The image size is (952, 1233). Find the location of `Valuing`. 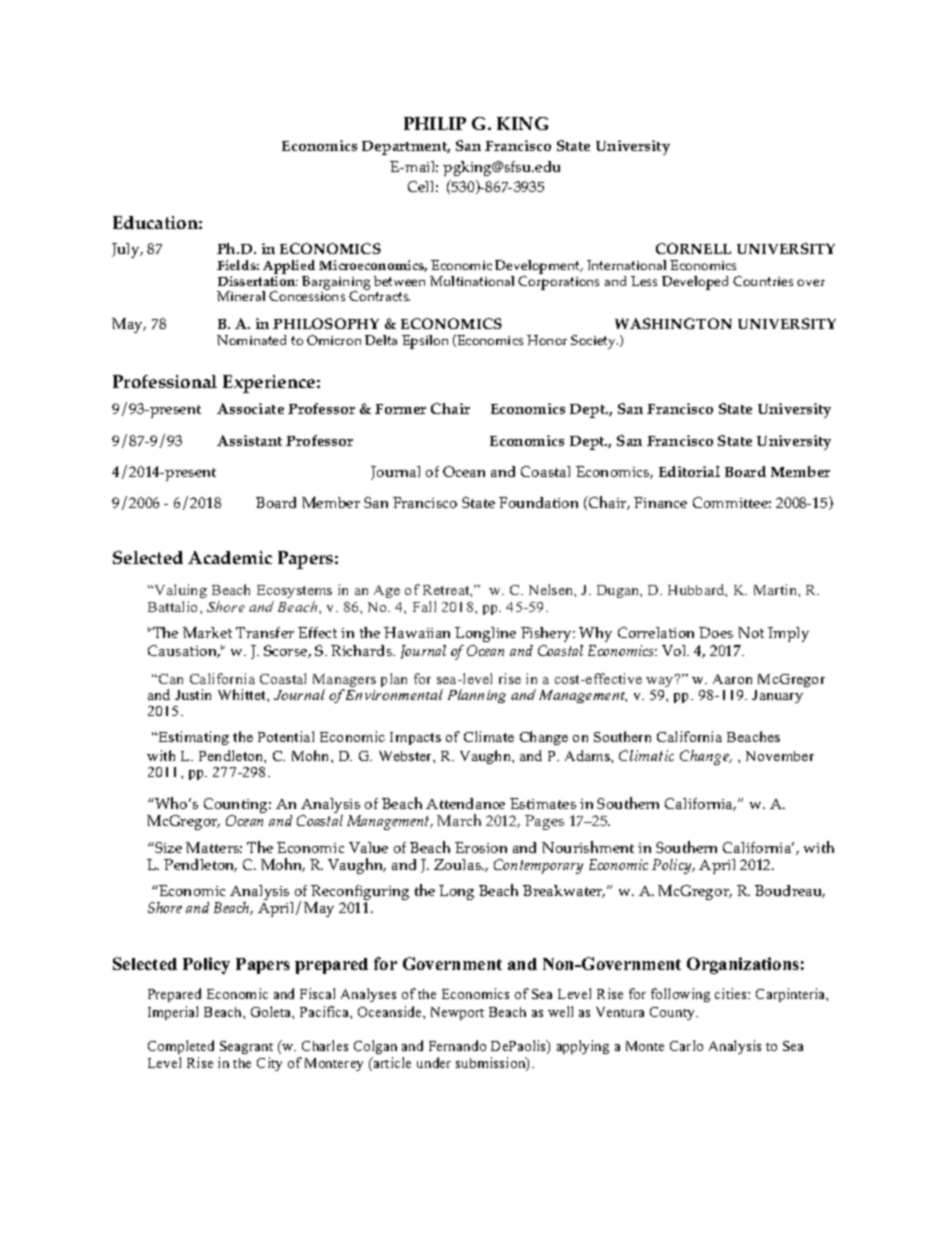

Valuing is located at coordinates (179, 593).
